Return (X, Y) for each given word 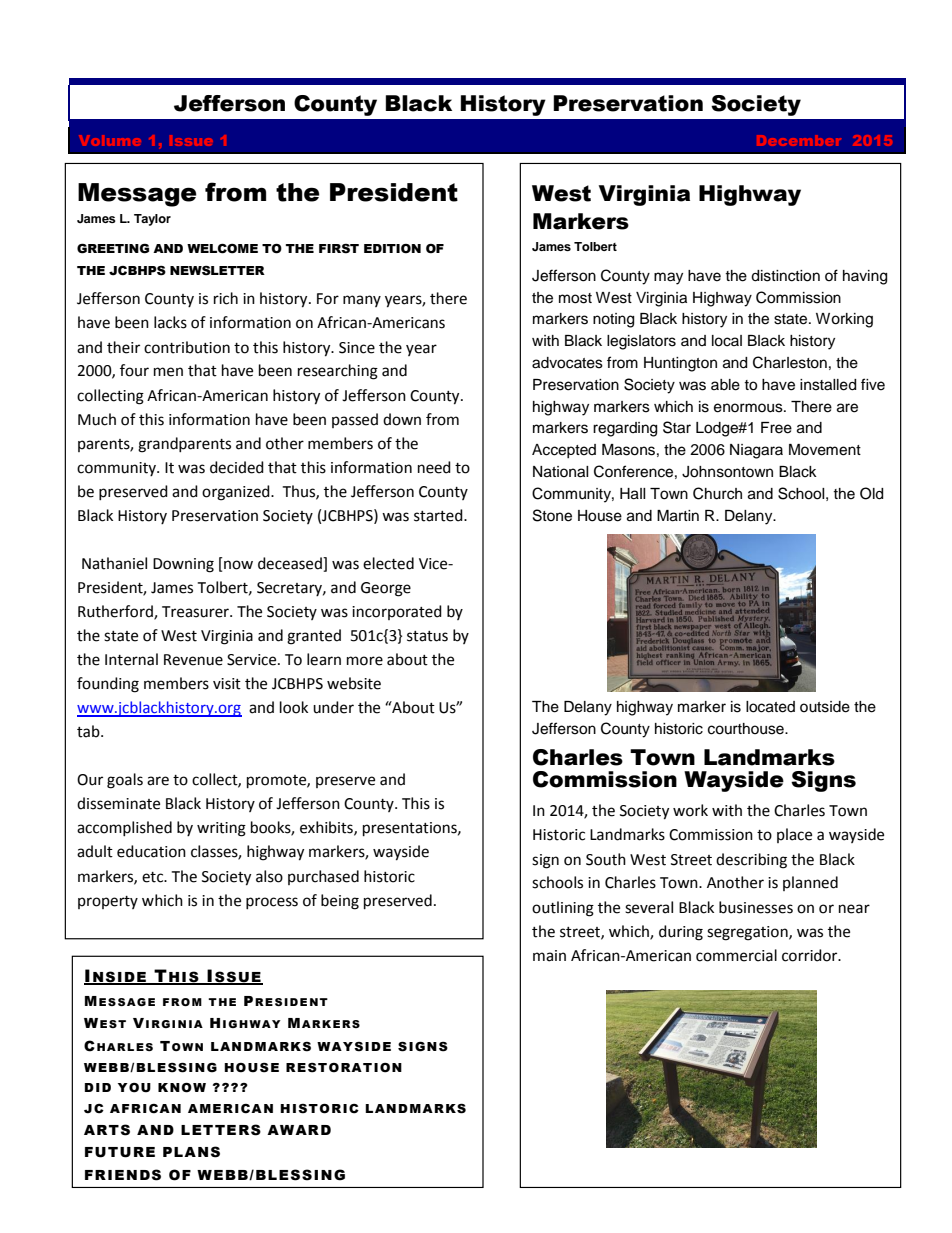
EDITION (392, 249)
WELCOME (222, 249)
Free (776, 428)
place (794, 835)
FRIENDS (123, 1175)
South (606, 859)
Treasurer (196, 612)
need (434, 467)
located (770, 707)
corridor (811, 955)
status (427, 636)
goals (125, 781)
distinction (785, 276)
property (108, 902)
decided (237, 467)
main (549, 956)
